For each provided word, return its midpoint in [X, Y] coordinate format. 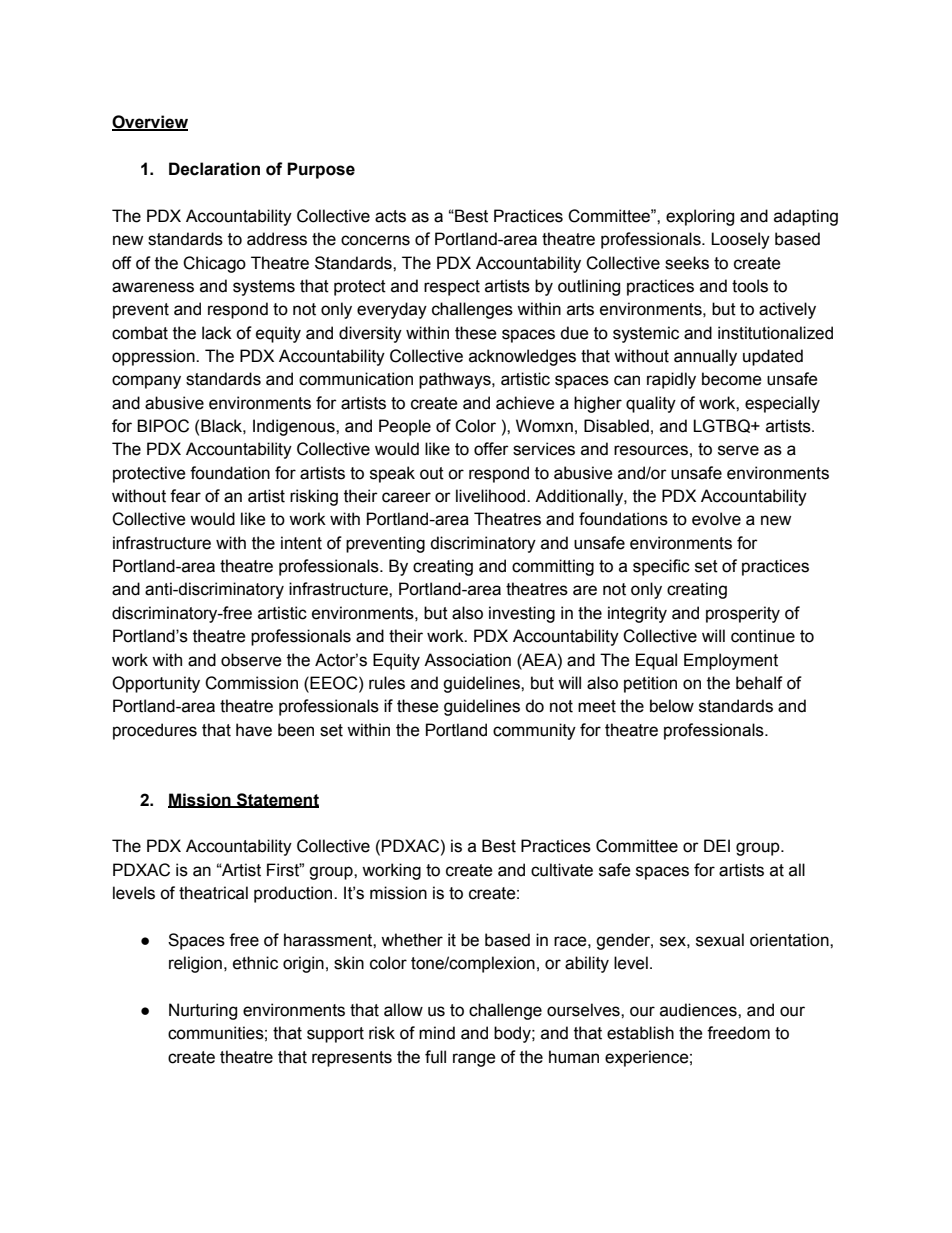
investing [522, 614]
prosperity [743, 614]
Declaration [214, 169]
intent [301, 543]
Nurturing [203, 1011]
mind [437, 1033]
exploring [700, 217]
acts [390, 216]
